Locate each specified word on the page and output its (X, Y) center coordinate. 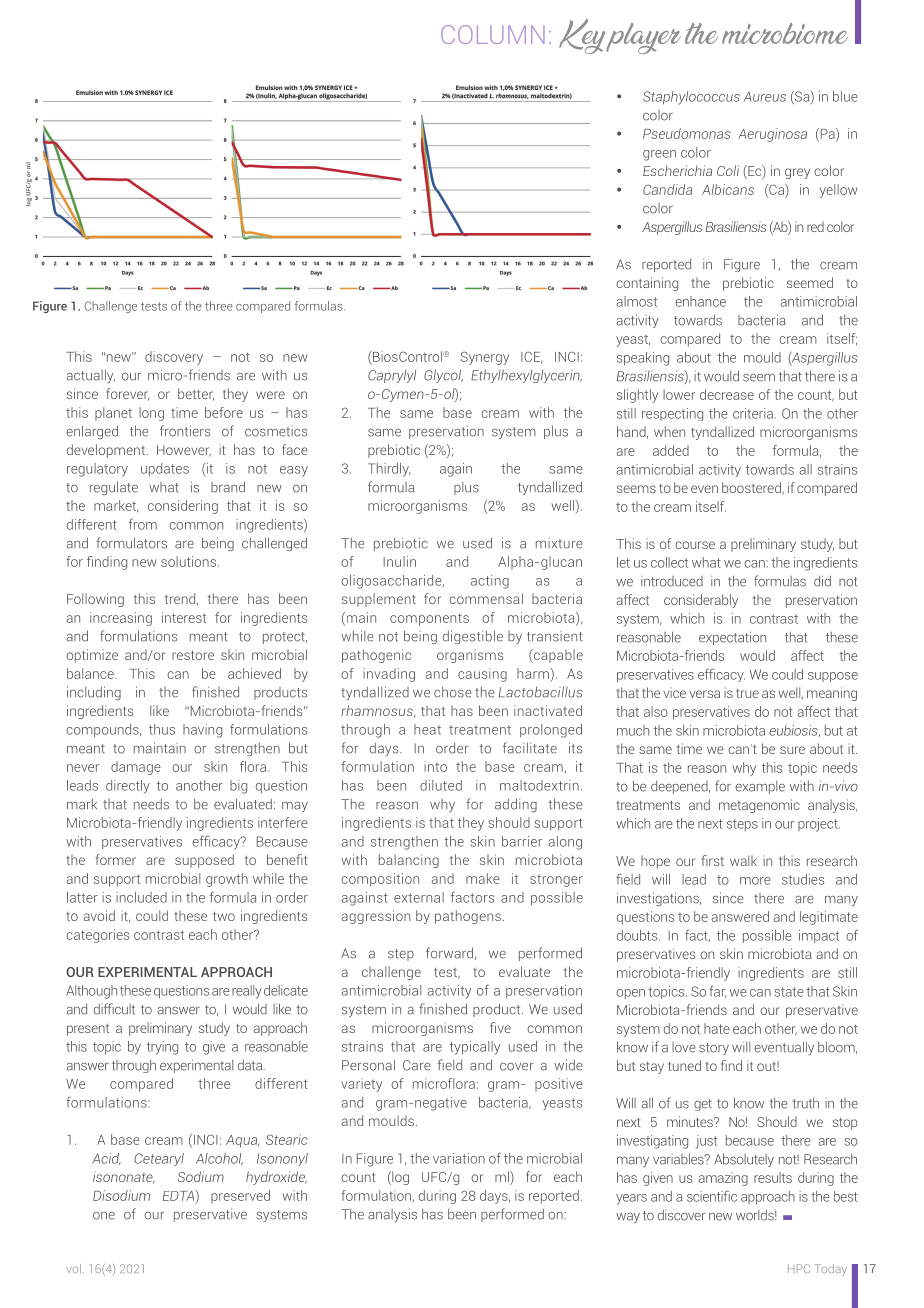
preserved (240, 1196)
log (399, 1178)
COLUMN (493, 34)
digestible (473, 637)
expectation (732, 638)
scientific (712, 1196)
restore (193, 655)
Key (582, 36)
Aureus (765, 97)
